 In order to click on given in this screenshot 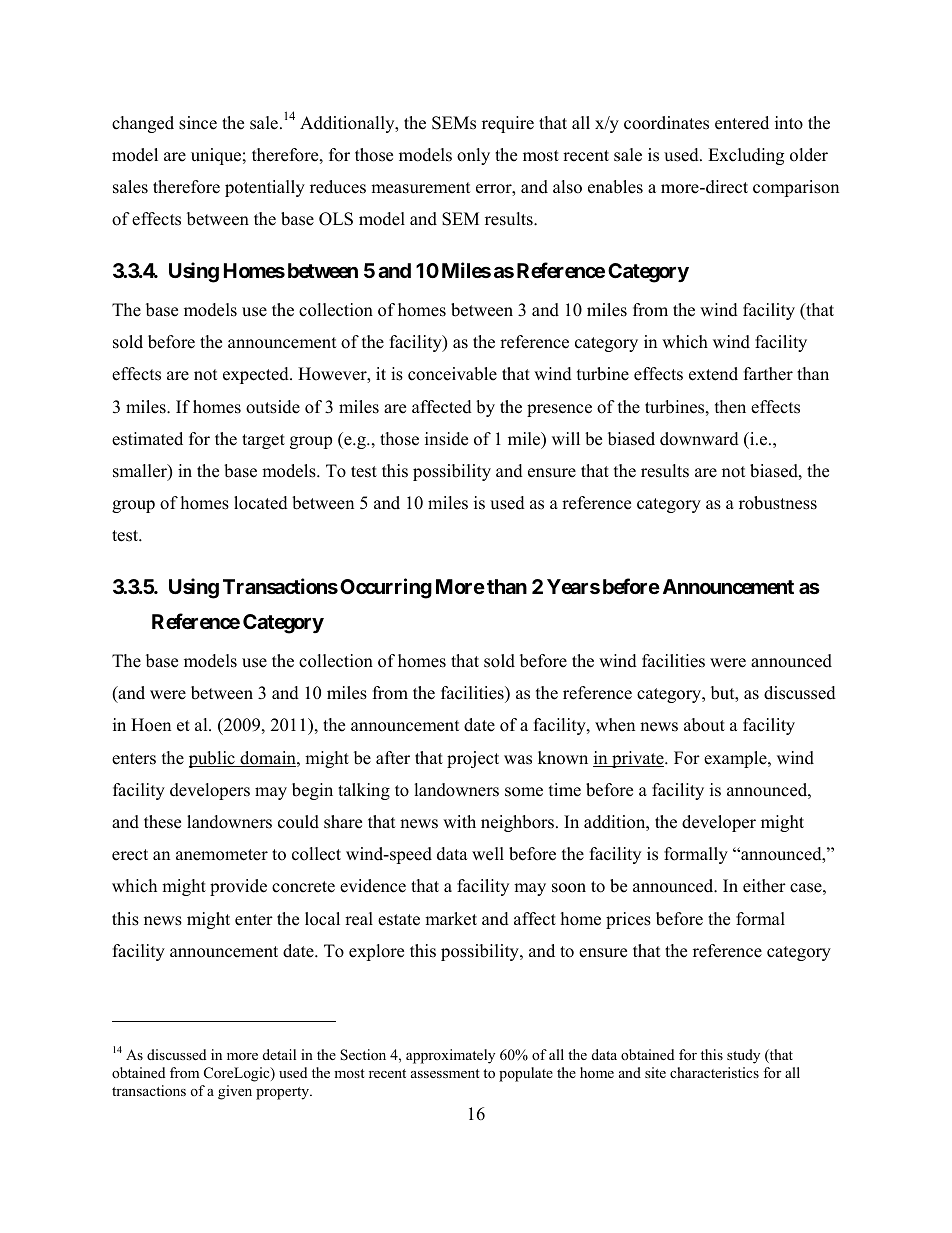, I will do `click(235, 1092)`.
